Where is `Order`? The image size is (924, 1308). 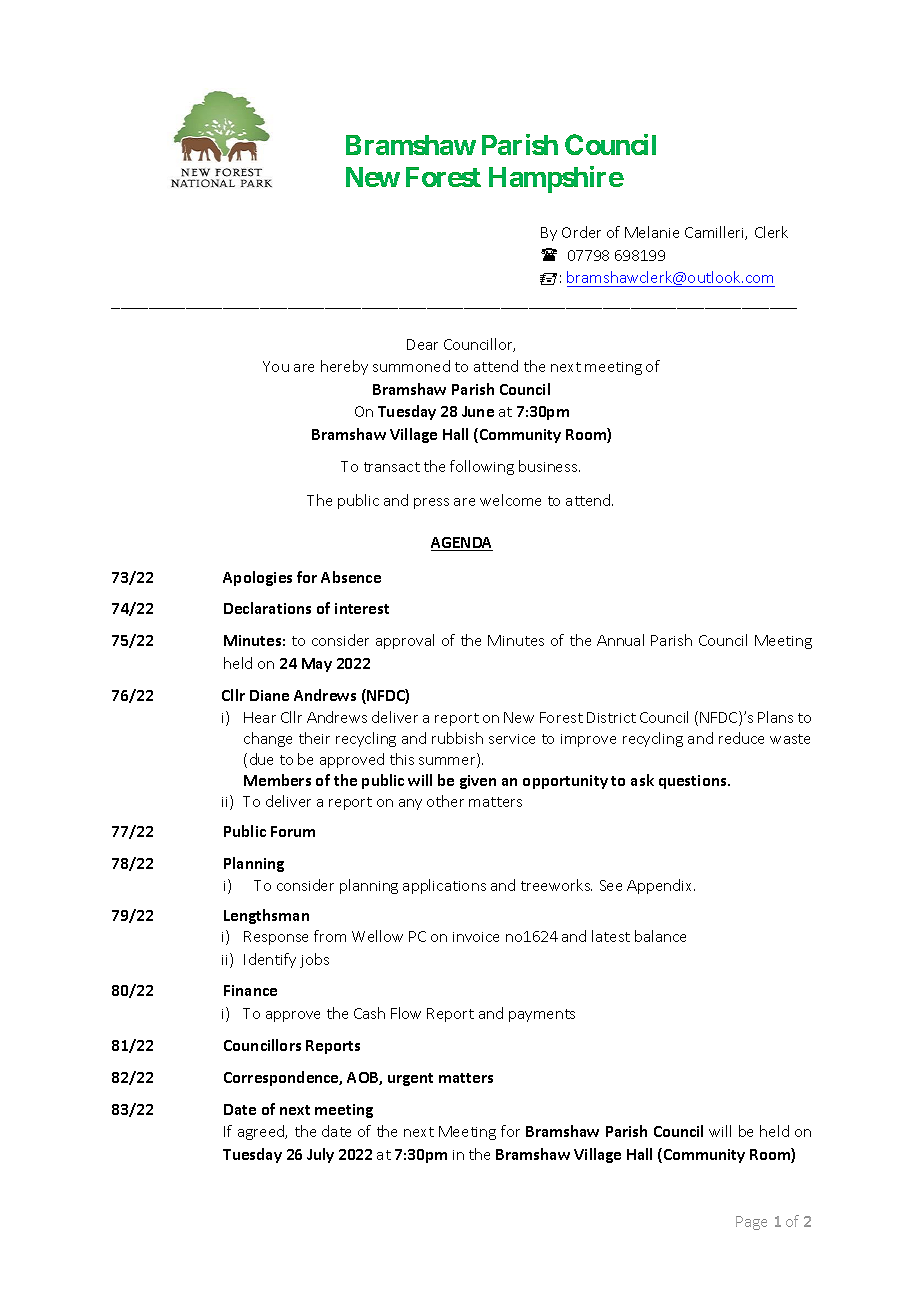
Order is located at coordinates (581, 232).
